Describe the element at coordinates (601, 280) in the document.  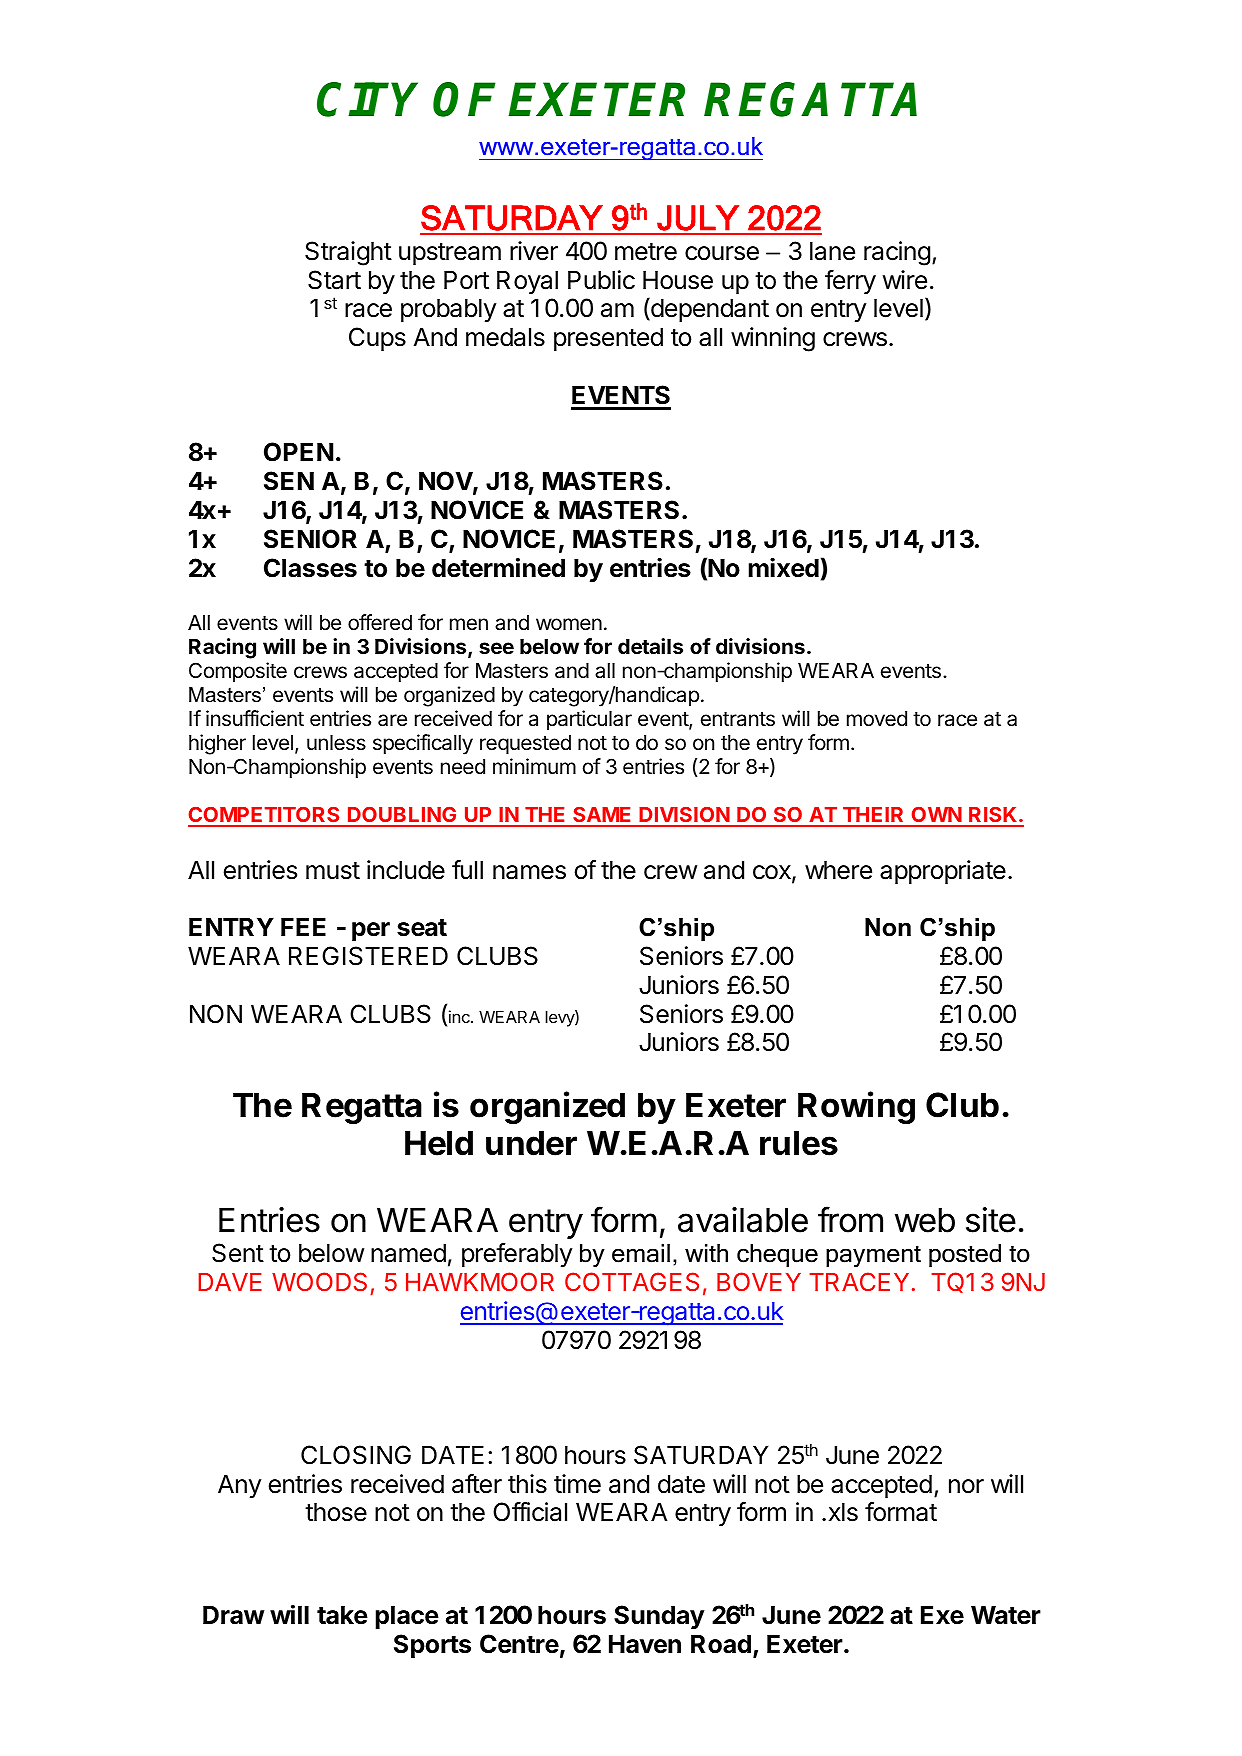
I see `Public` at that location.
